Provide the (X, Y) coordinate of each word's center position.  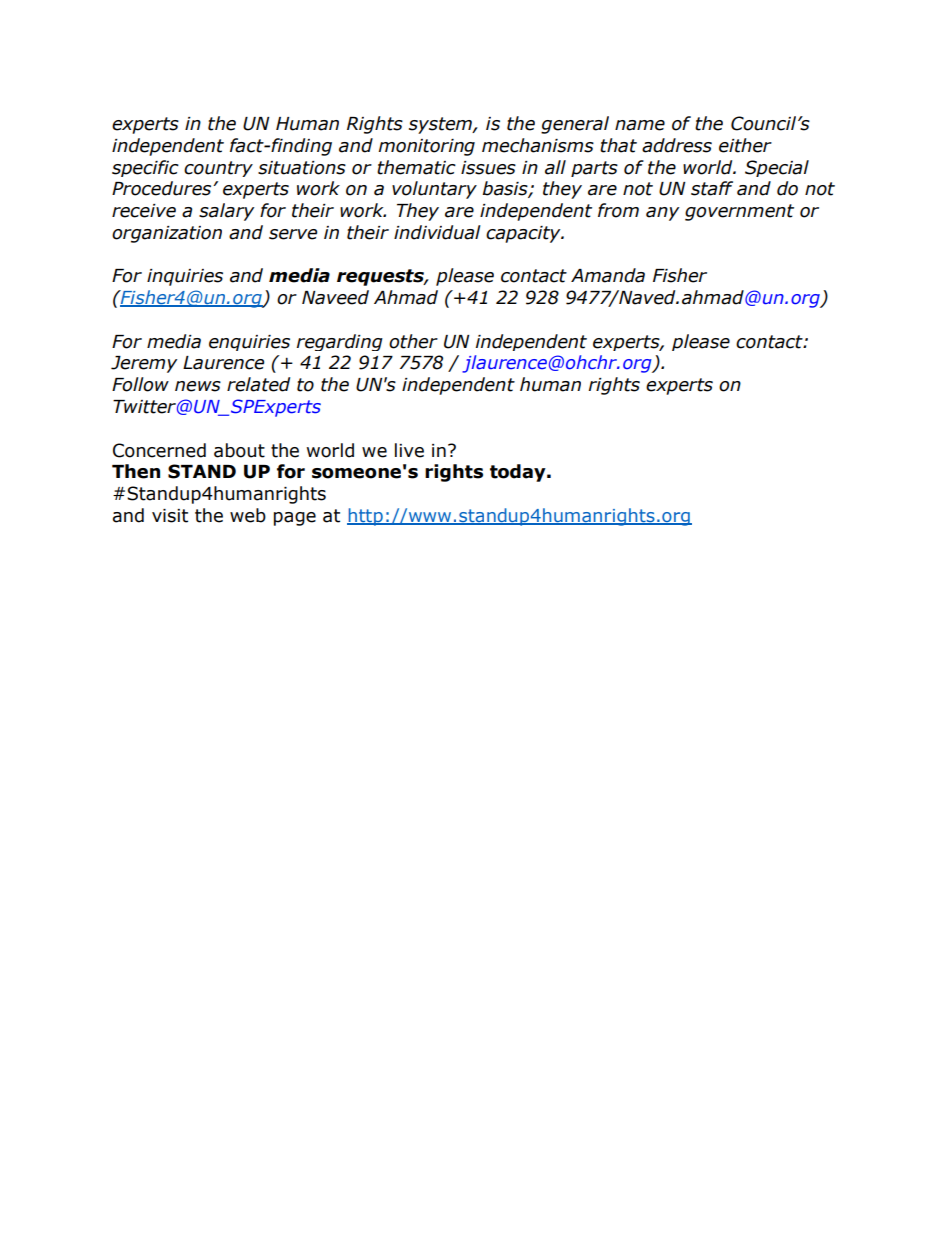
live (409, 450)
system (441, 125)
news (198, 386)
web (248, 515)
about (239, 450)
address (677, 145)
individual (437, 232)
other (413, 341)
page (295, 519)
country (218, 169)
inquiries (185, 277)
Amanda (608, 275)
